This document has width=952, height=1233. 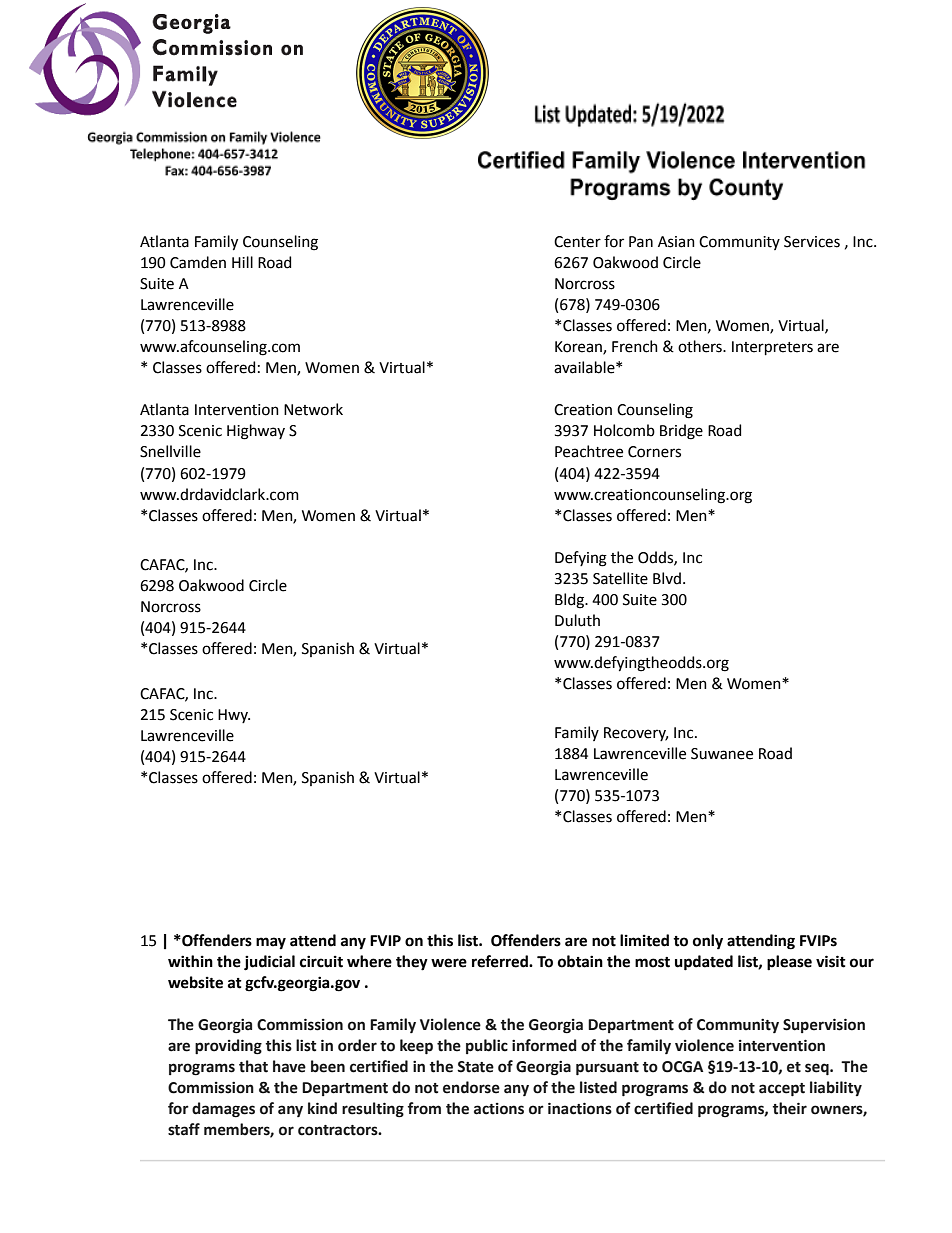 What do you see at coordinates (223, 1110) in the document?
I see `damages` at bounding box center [223, 1110].
